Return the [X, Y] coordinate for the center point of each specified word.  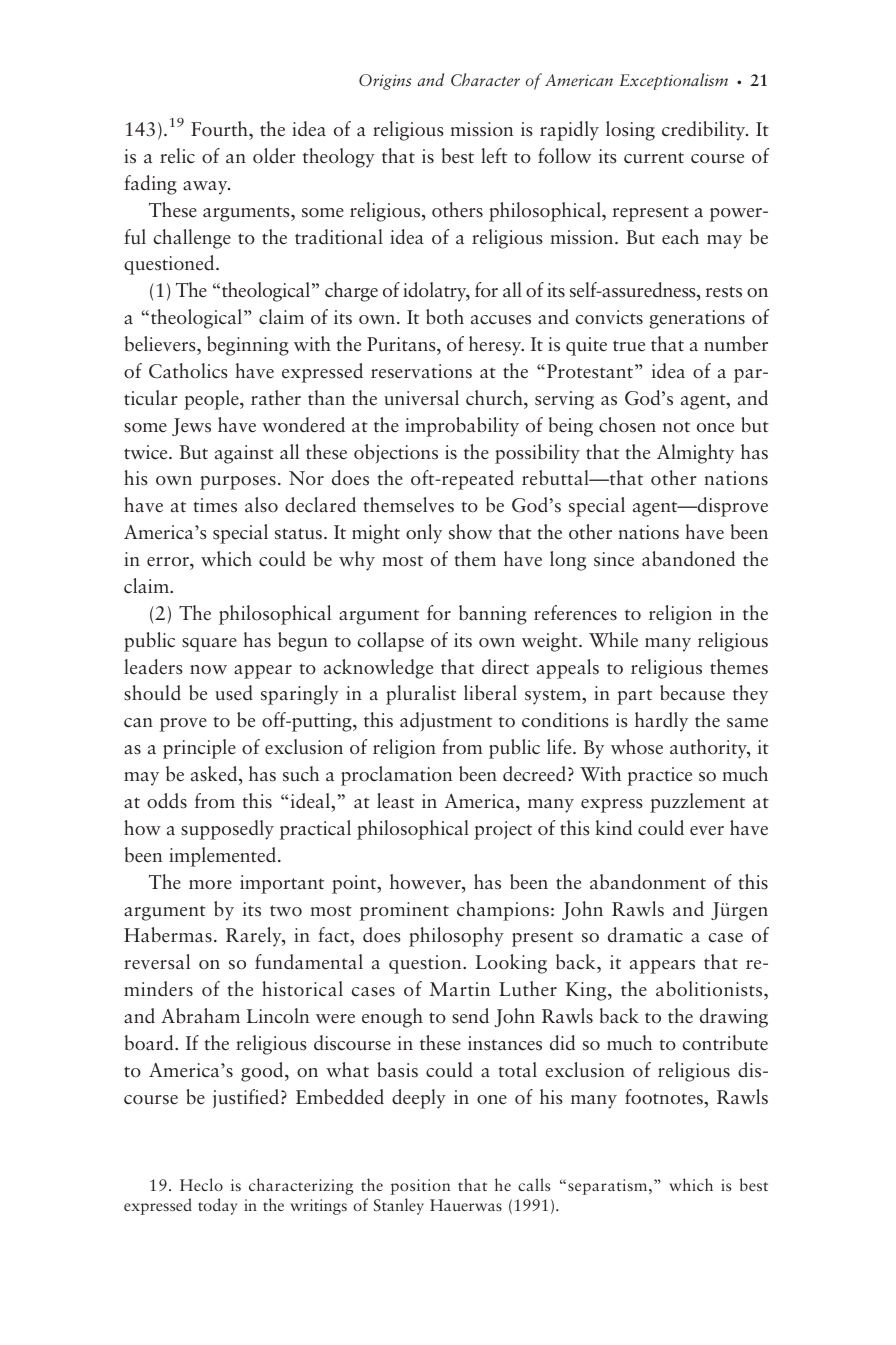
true [629, 346]
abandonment [648, 882]
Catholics [188, 371]
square [209, 645]
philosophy [456, 937]
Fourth [220, 129]
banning [493, 615]
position [420, 1187]
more [210, 885]
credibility [705, 131]
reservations [421, 371]
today [218, 1206]
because [692, 693]
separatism [609, 1187]
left [494, 156]
